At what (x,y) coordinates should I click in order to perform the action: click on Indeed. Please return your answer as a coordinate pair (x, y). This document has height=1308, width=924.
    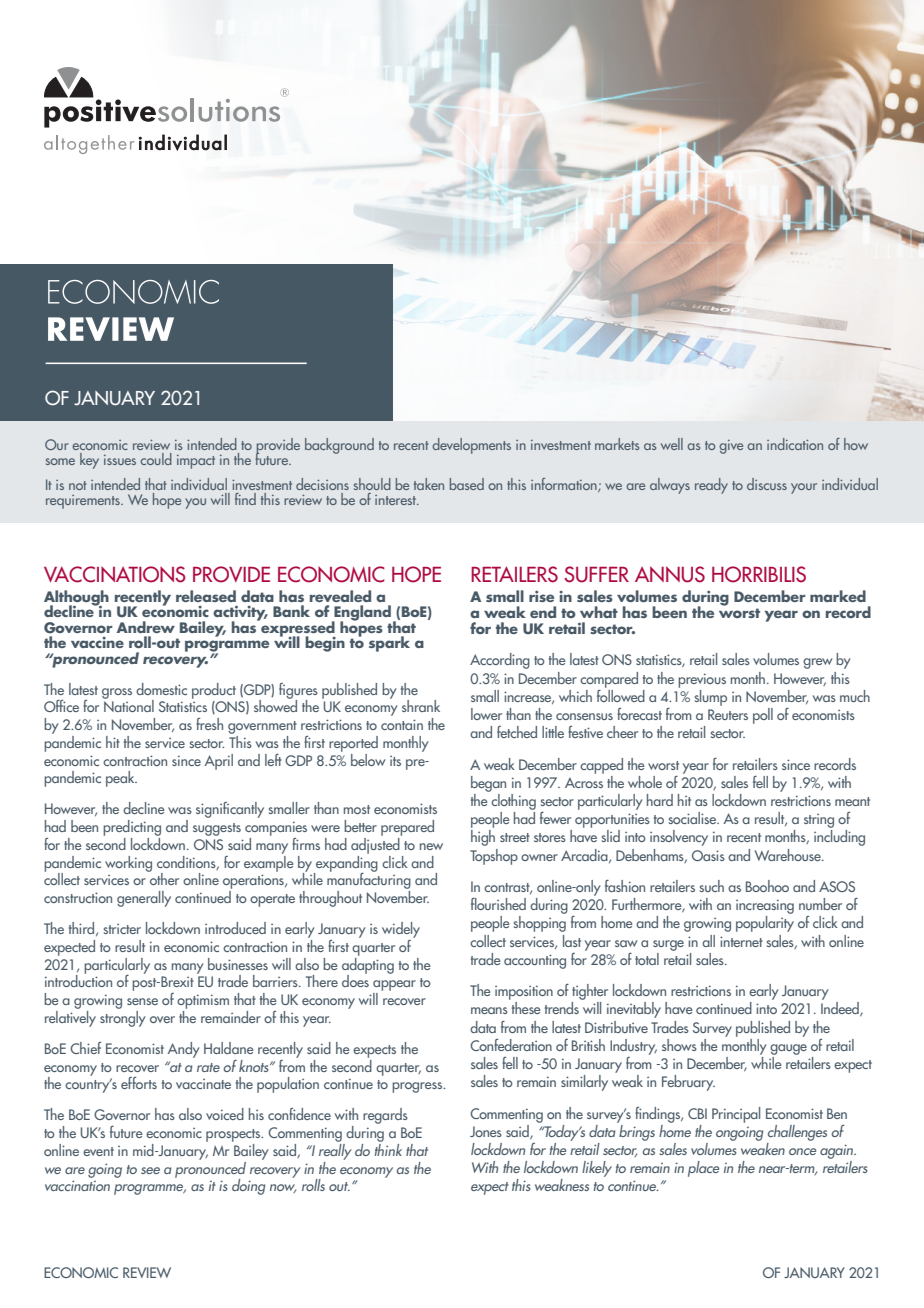
    Looking at the image, I should click on (841, 1009).
